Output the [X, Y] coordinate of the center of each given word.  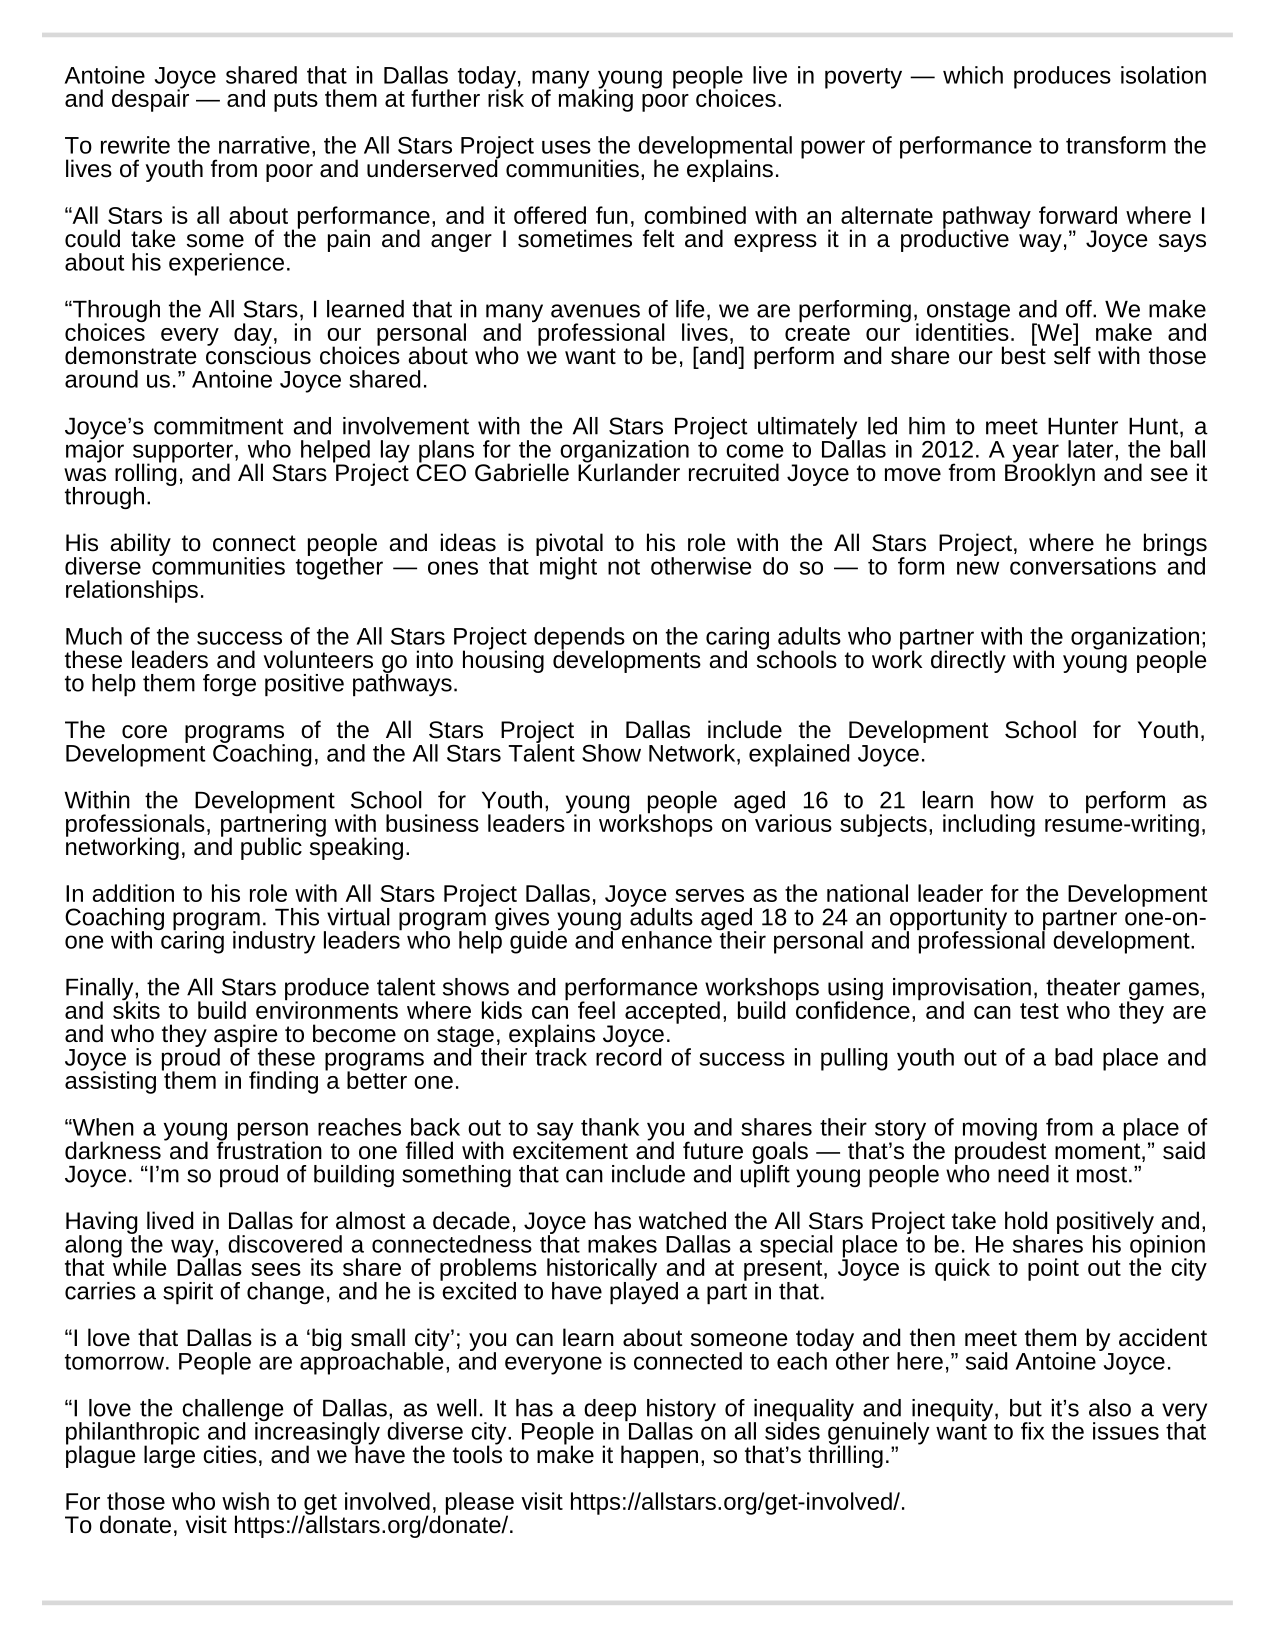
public [271, 848]
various [792, 822]
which [973, 75]
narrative [264, 145]
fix [1032, 1431]
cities [230, 1454]
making [596, 99]
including [989, 825]
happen [659, 1456]
